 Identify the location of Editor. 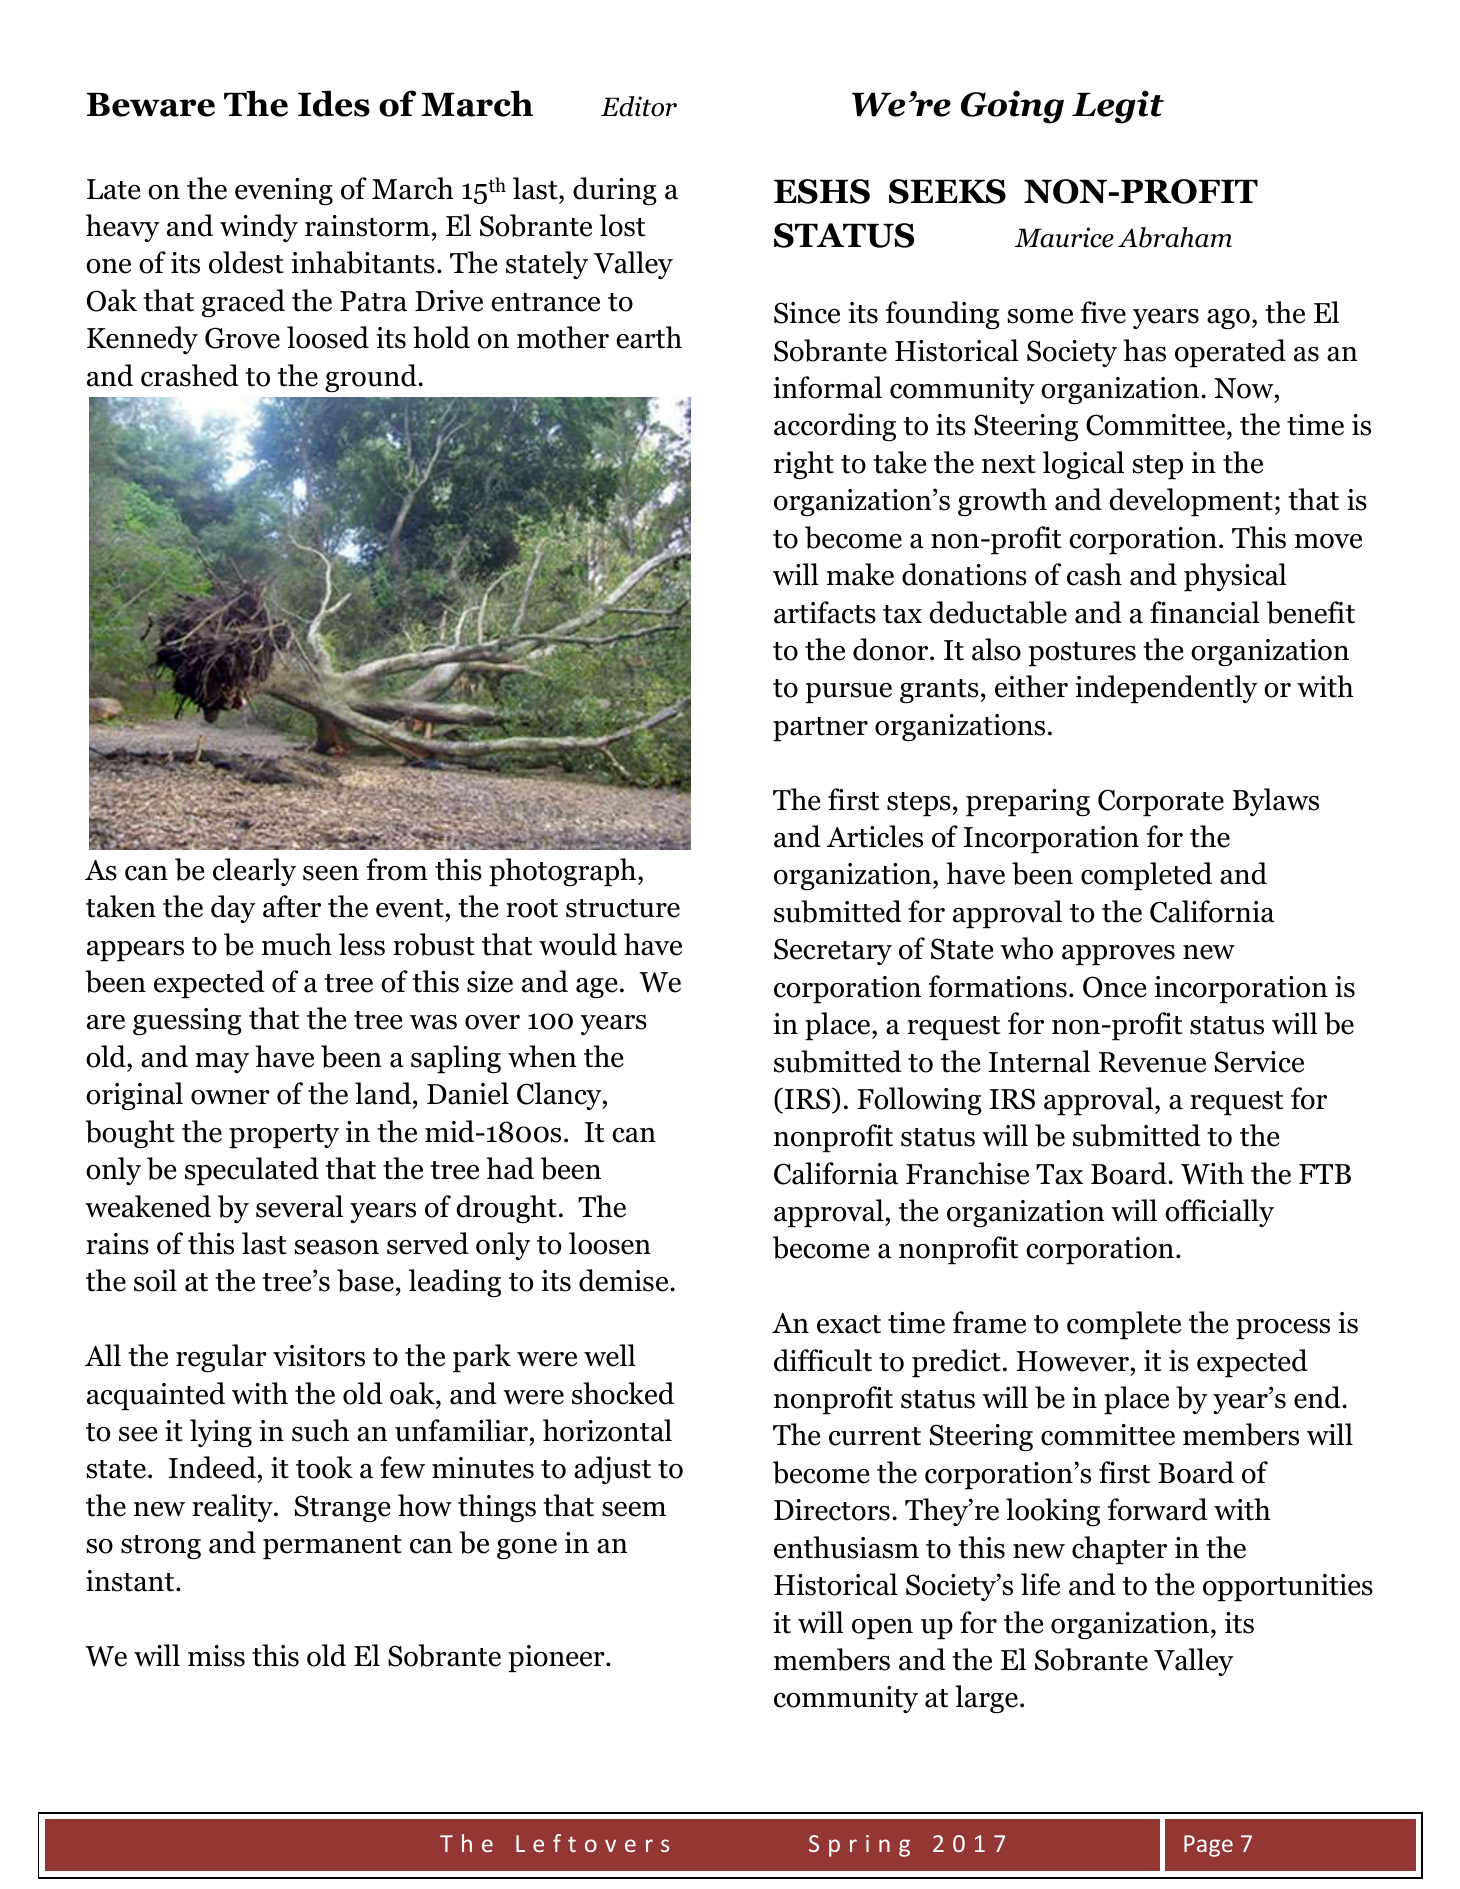
(639, 106).
